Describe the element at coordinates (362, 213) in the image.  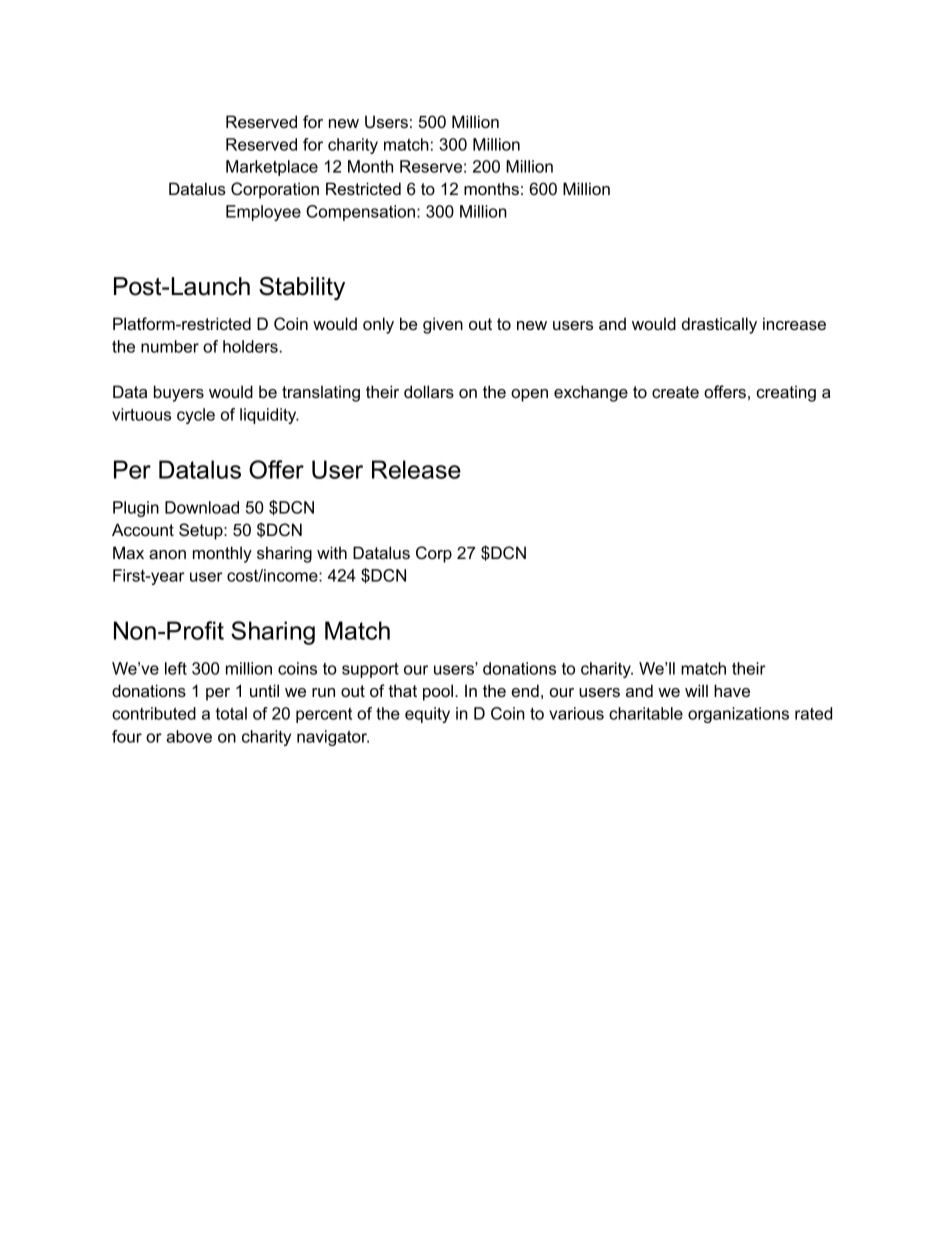
I see `Compensation` at that location.
